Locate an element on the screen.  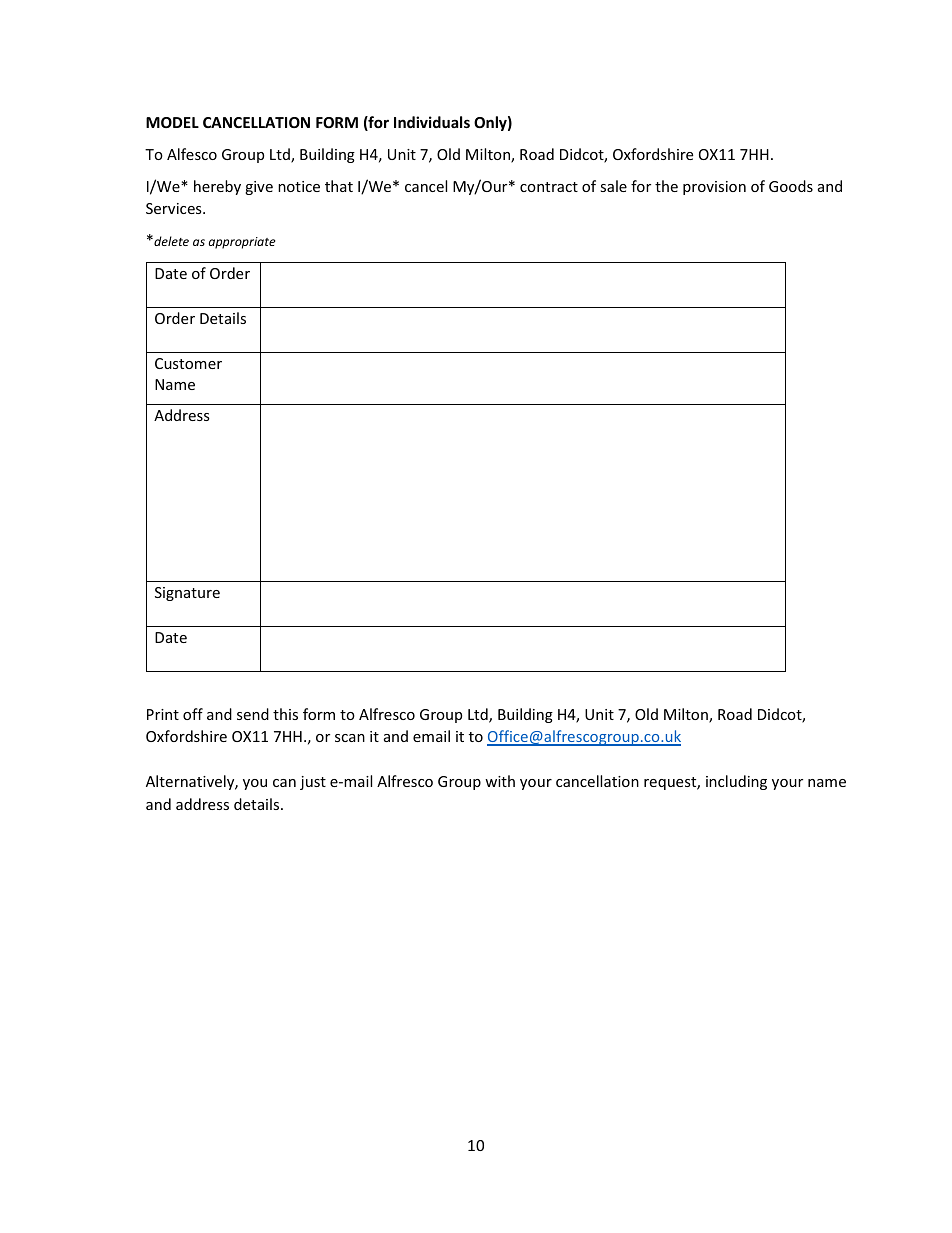
Goods is located at coordinates (791, 186).
